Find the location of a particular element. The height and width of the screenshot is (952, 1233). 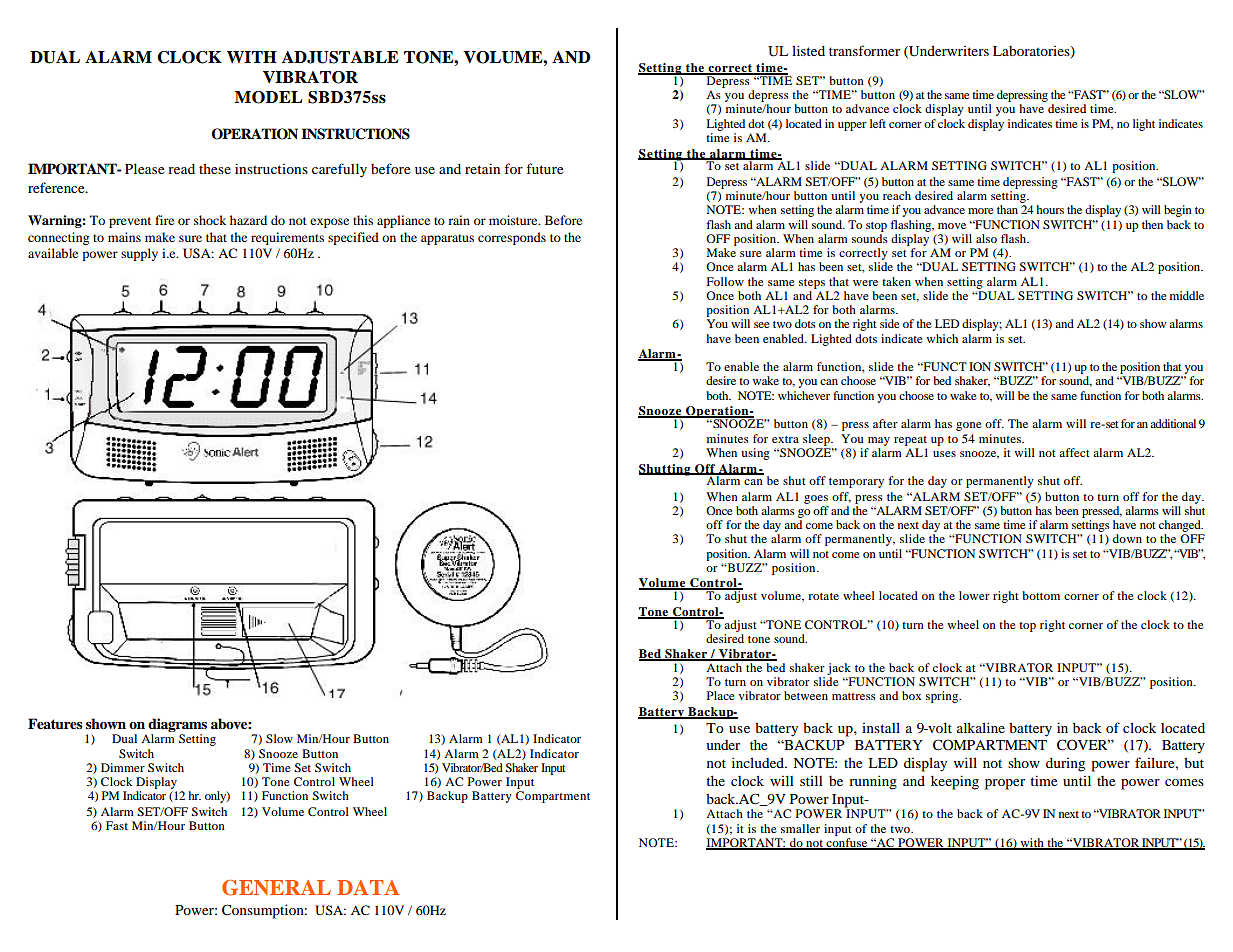

supply is located at coordinates (139, 254).
